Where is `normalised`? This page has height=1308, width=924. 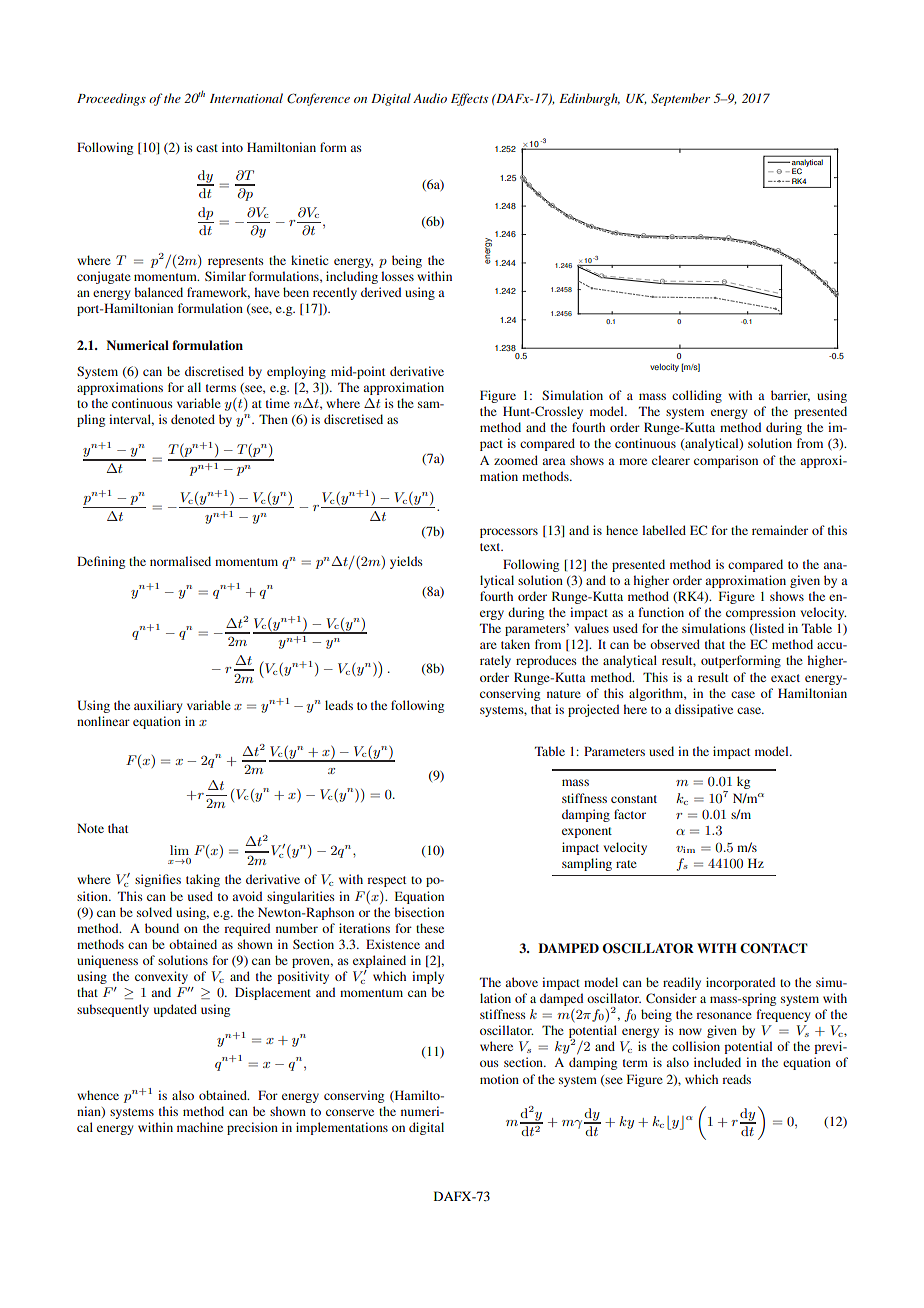 normalised is located at coordinates (180, 561).
